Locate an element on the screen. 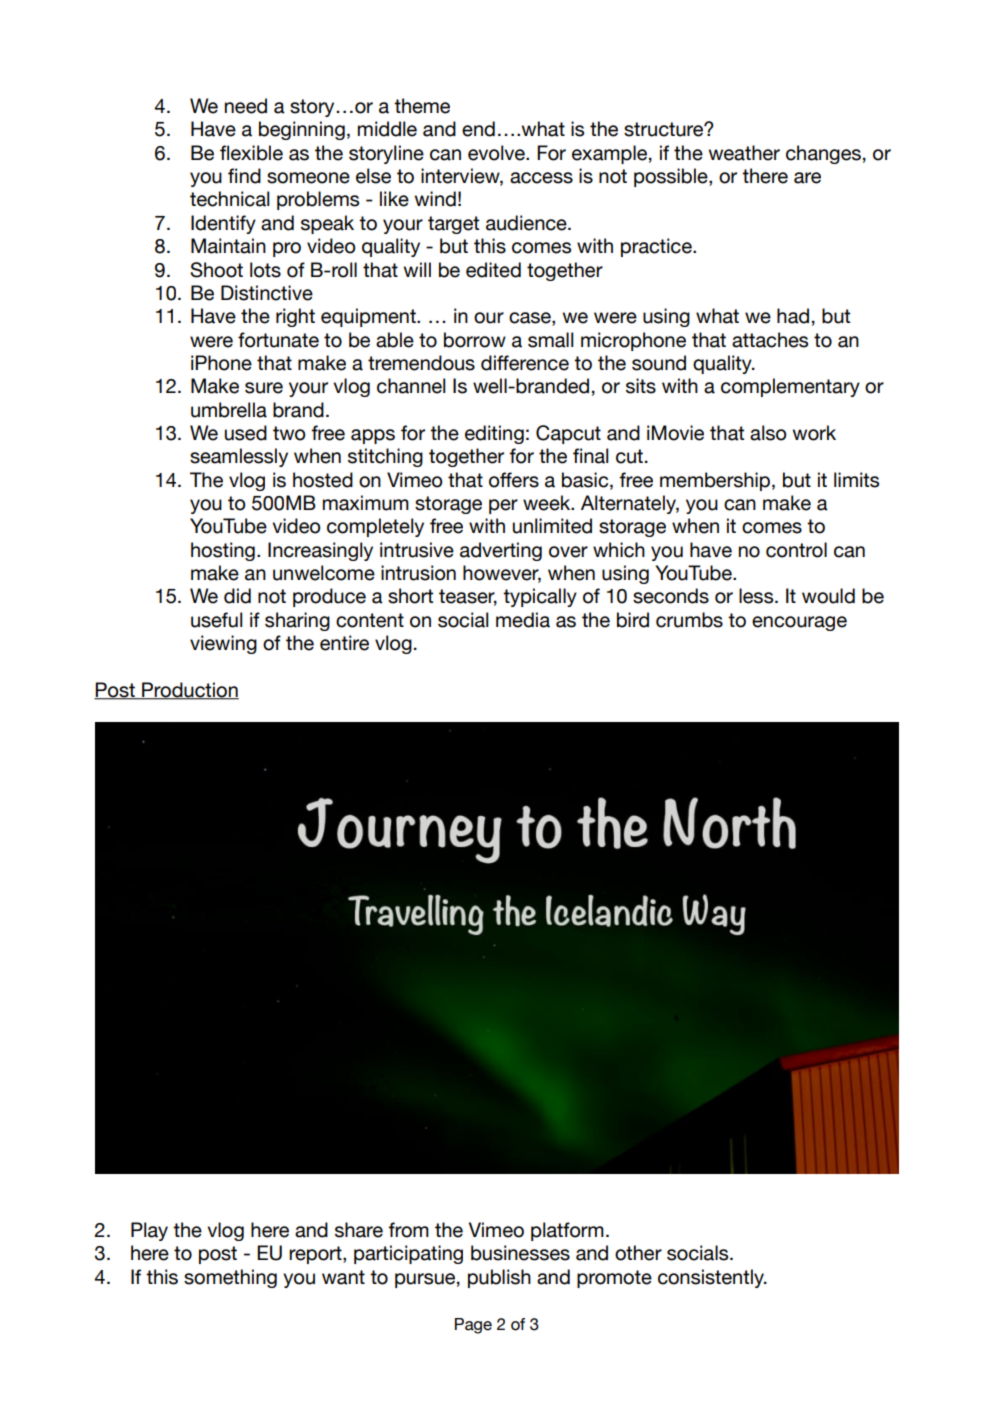  encourage is located at coordinates (799, 623).
